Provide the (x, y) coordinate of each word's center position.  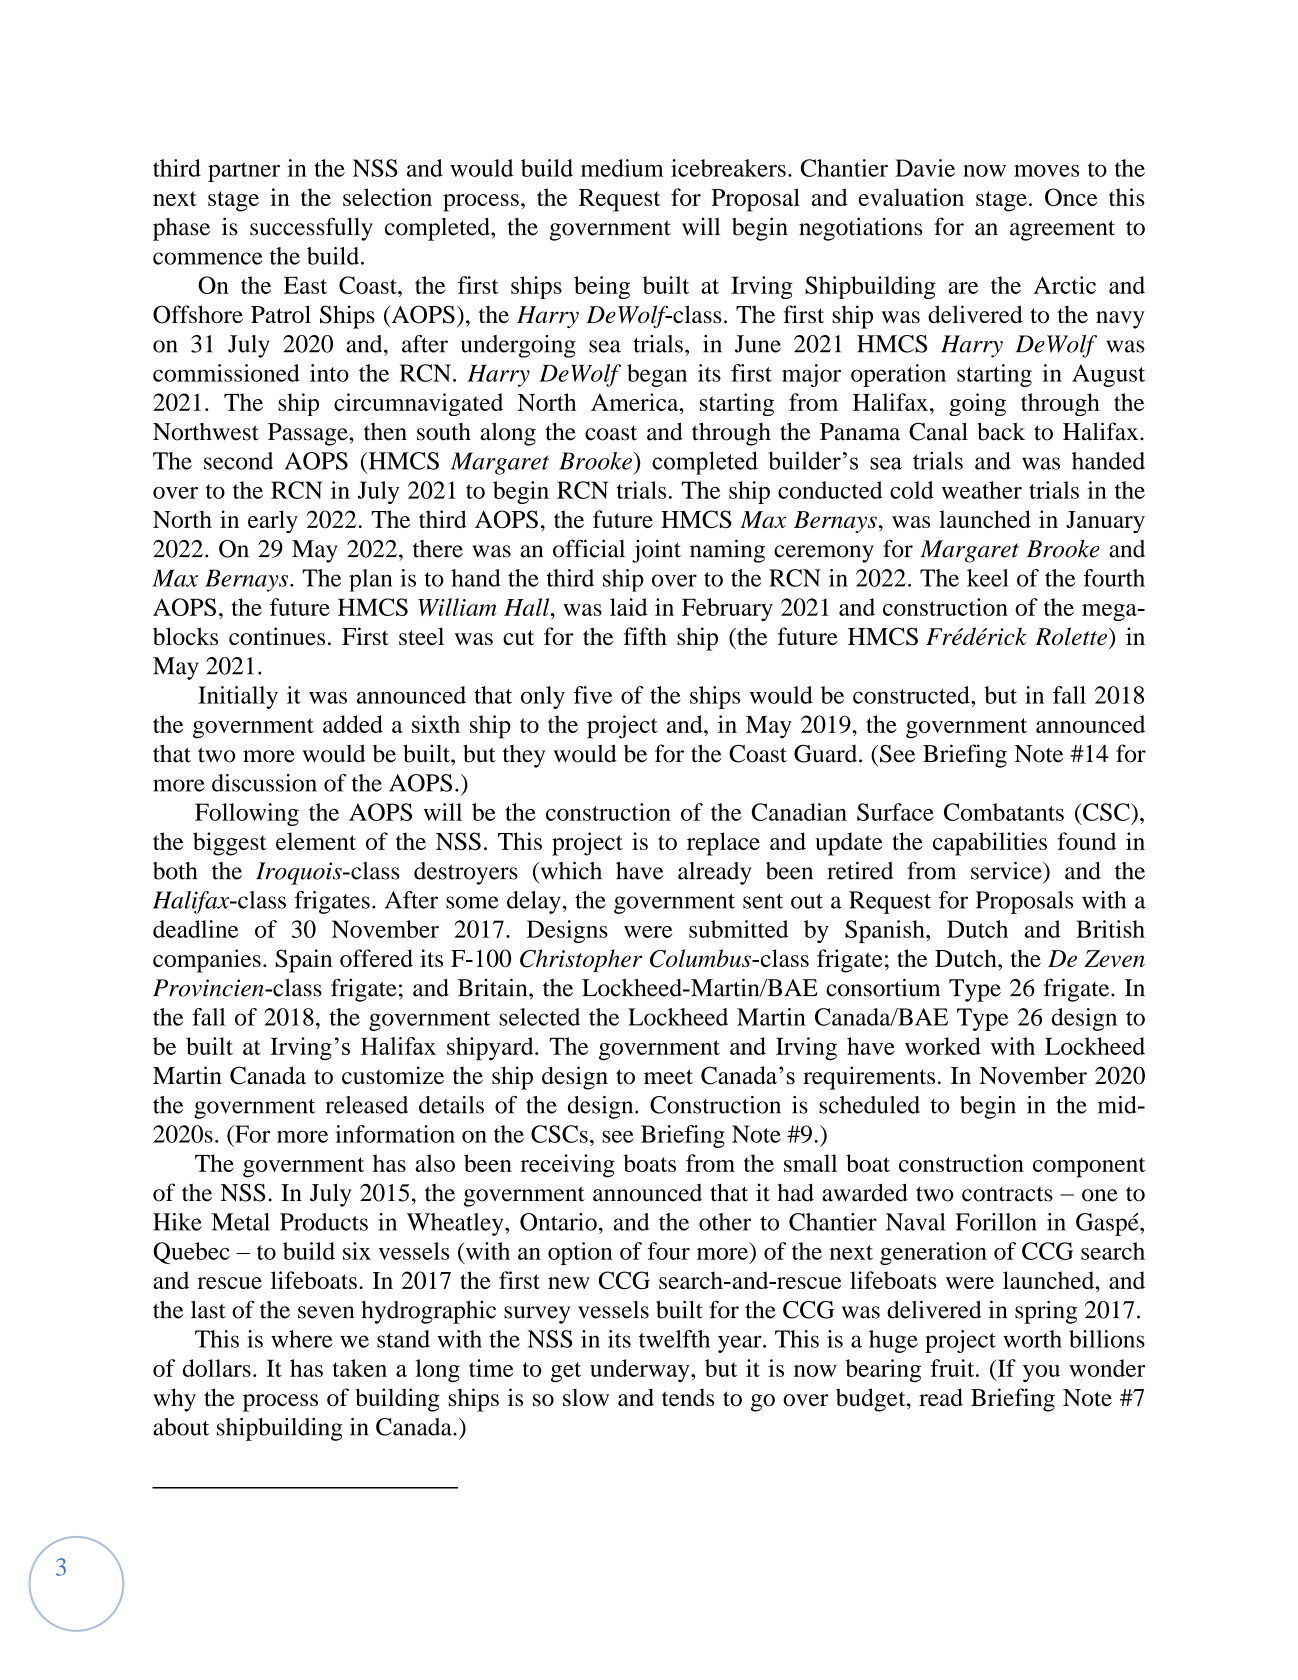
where (302, 1339)
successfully (311, 229)
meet (668, 1076)
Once (1071, 197)
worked (943, 1046)
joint (656, 551)
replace (723, 844)
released (367, 1105)
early (273, 521)
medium (622, 168)
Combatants (1004, 812)
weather (982, 490)
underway (641, 1370)
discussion (264, 783)
